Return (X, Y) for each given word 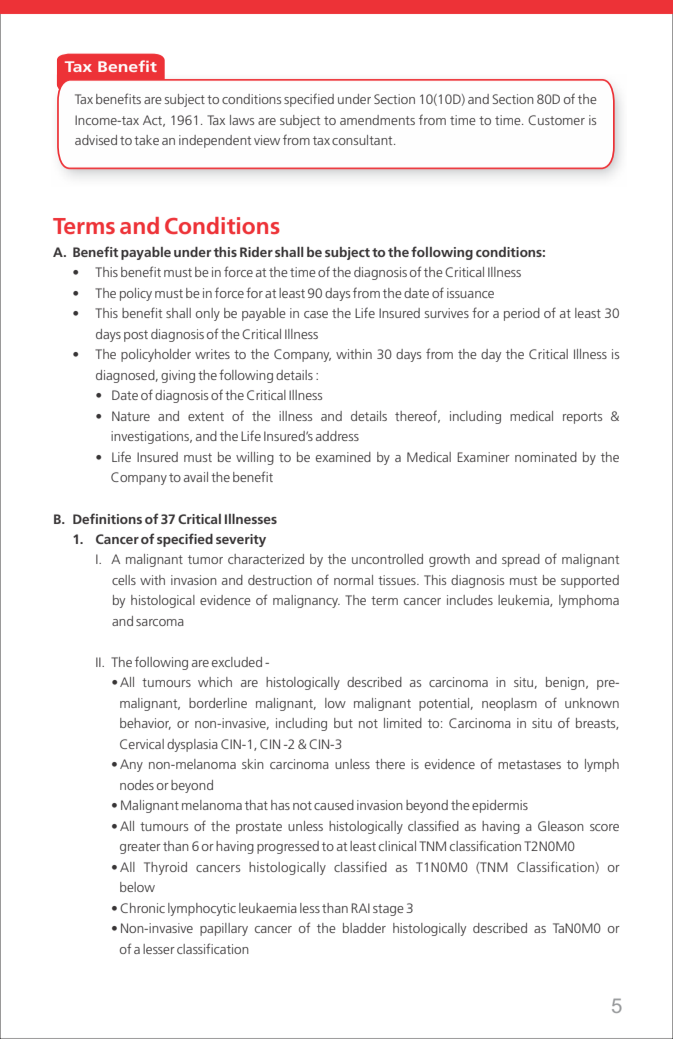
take (146, 140)
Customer (556, 120)
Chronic (142, 908)
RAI (360, 908)
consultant (363, 140)
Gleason (561, 826)
